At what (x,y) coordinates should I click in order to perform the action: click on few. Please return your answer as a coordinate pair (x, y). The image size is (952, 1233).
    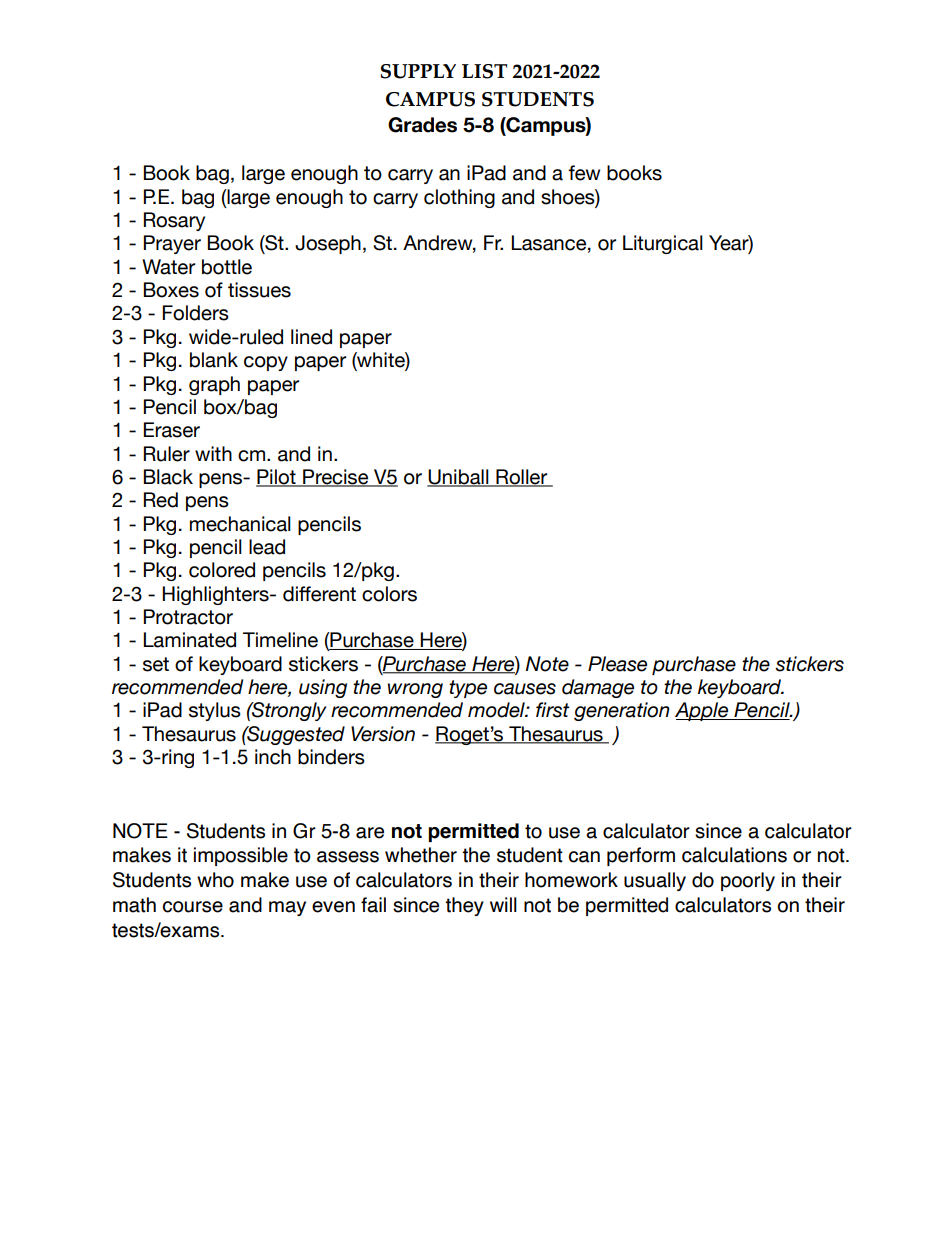
    Looking at the image, I should click on (584, 173).
